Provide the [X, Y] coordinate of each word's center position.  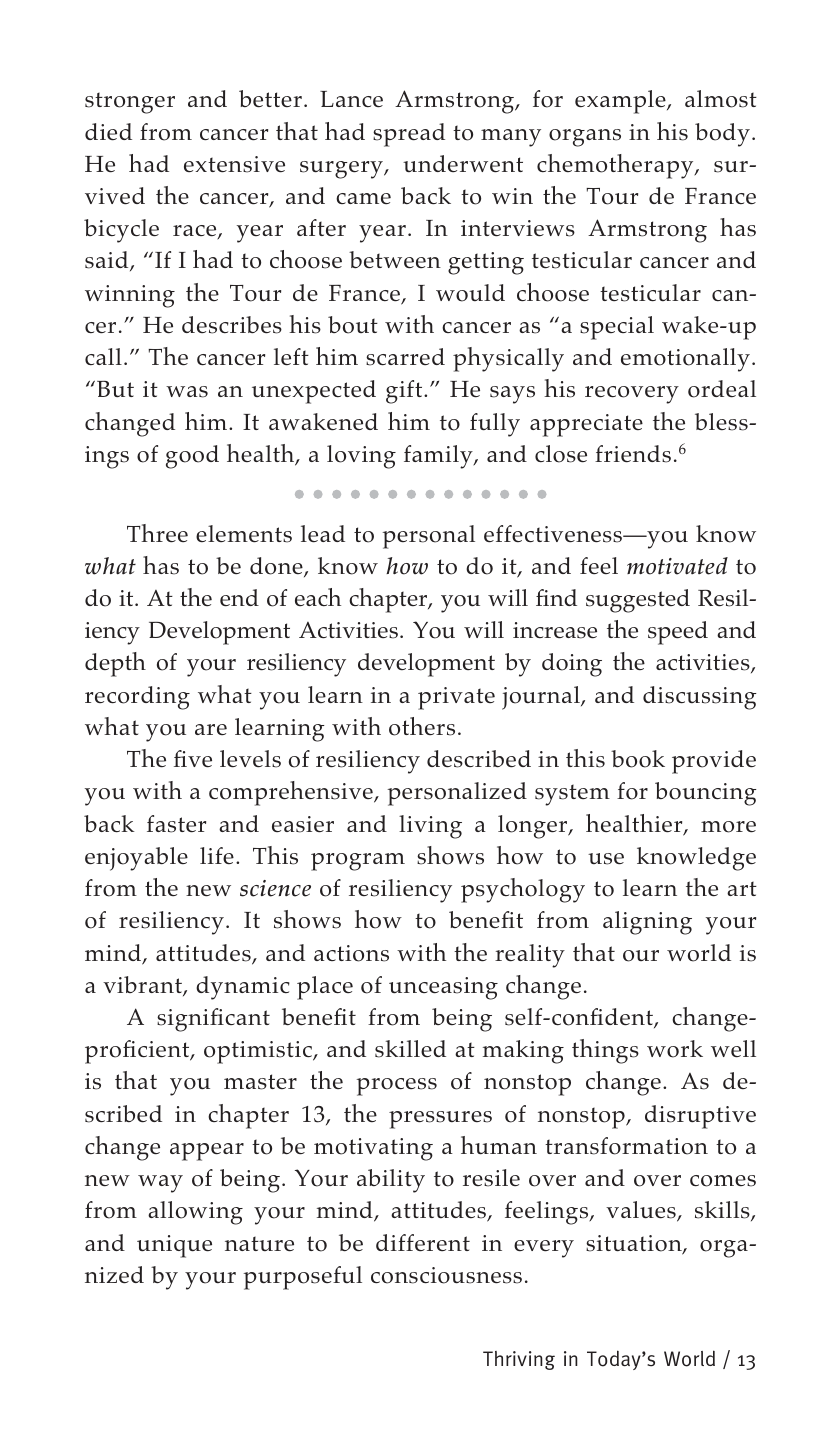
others [422, 726]
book [638, 759]
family [439, 457]
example [621, 102]
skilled [410, 1049]
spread [409, 135]
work [675, 1049]
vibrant [143, 986]
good [192, 457]
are [211, 729]
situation [635, 1244]
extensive [234, 164]
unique [174, 1246]
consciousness [446, 1275]
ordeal [722, 389]
